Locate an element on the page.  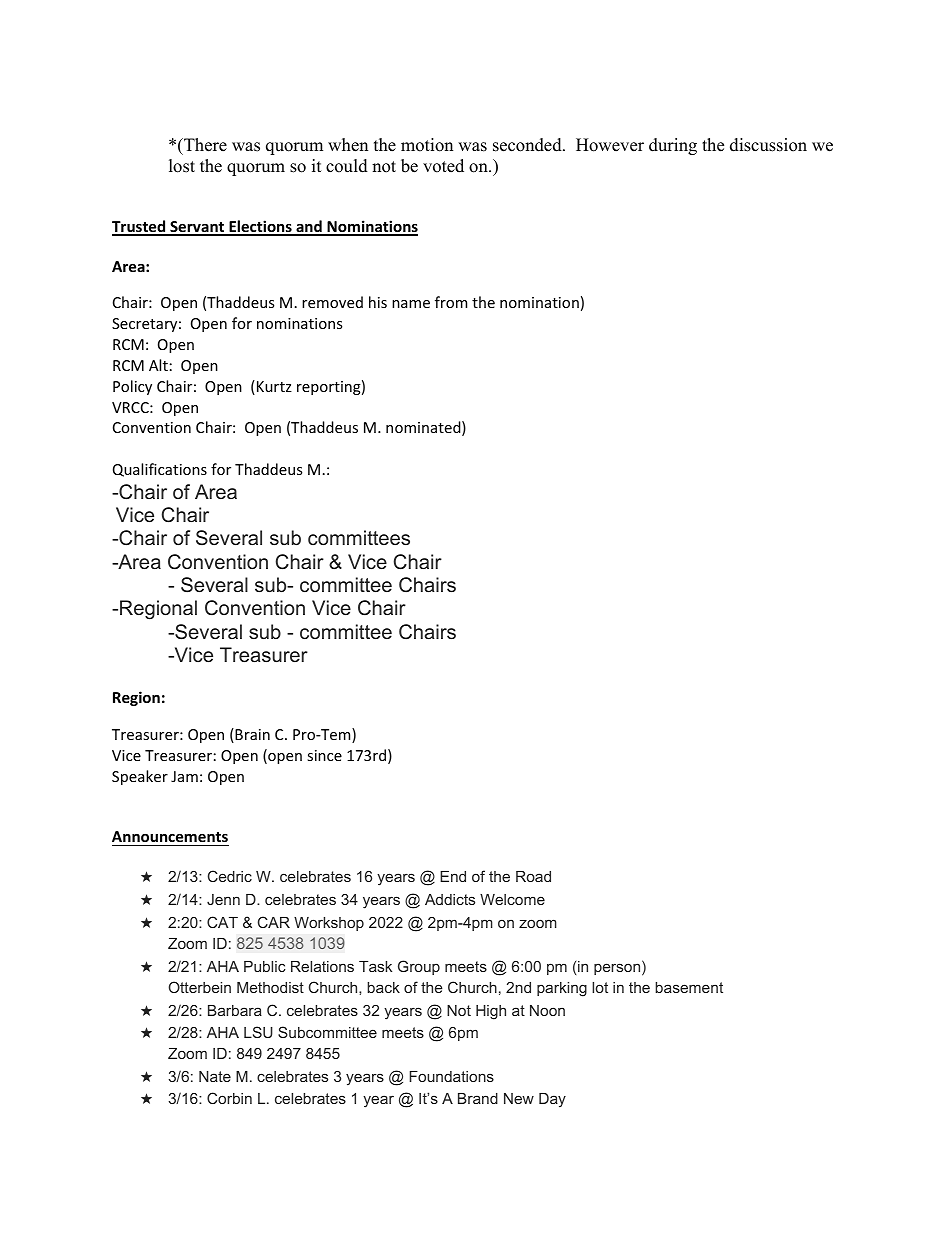
Brain is located at coordinates (251, 735).
